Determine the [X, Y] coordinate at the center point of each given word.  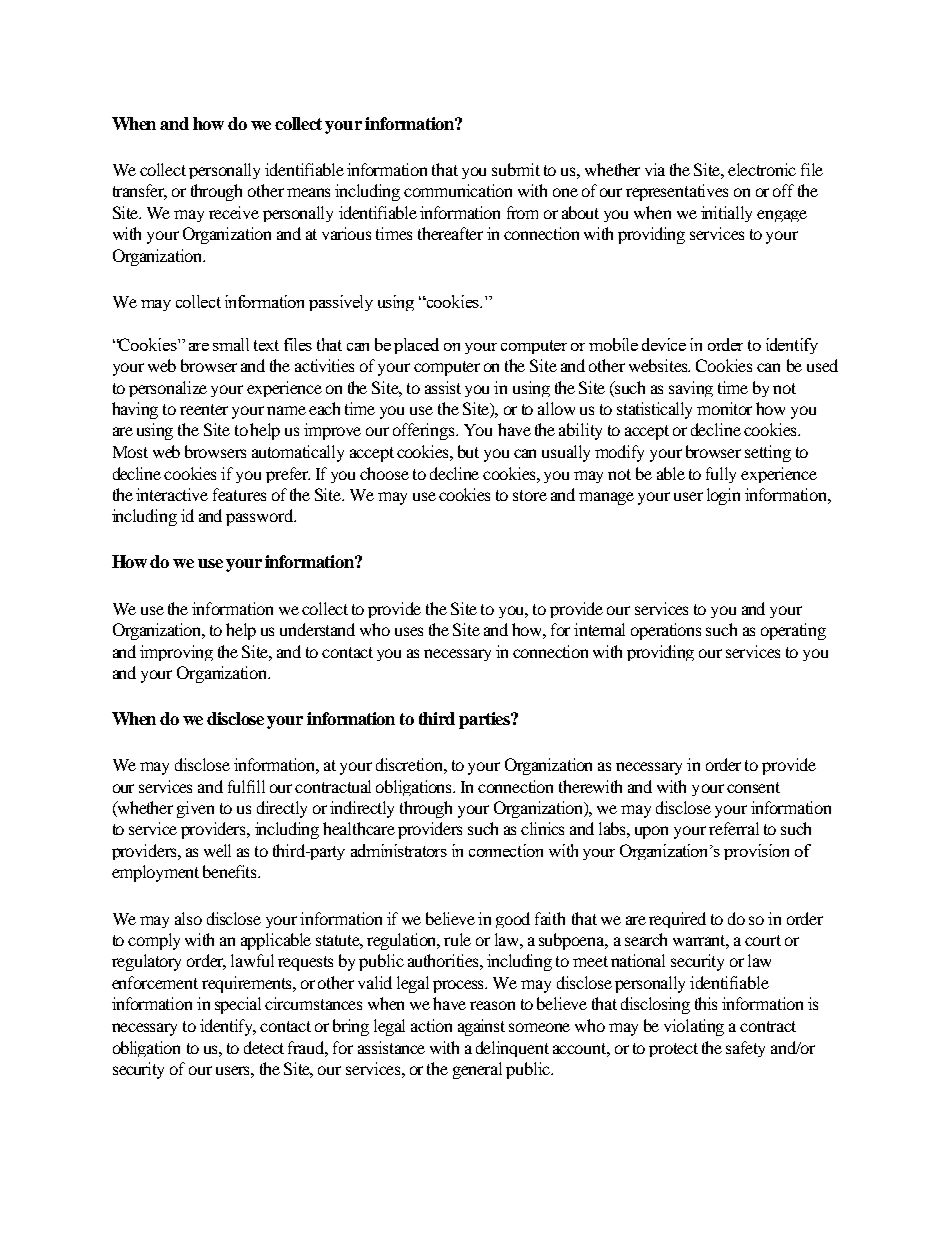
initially [726, 214]
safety [745, 1049]
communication [458, 190]
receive [234, 212]
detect [264, 1047]
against [481, 1027]
